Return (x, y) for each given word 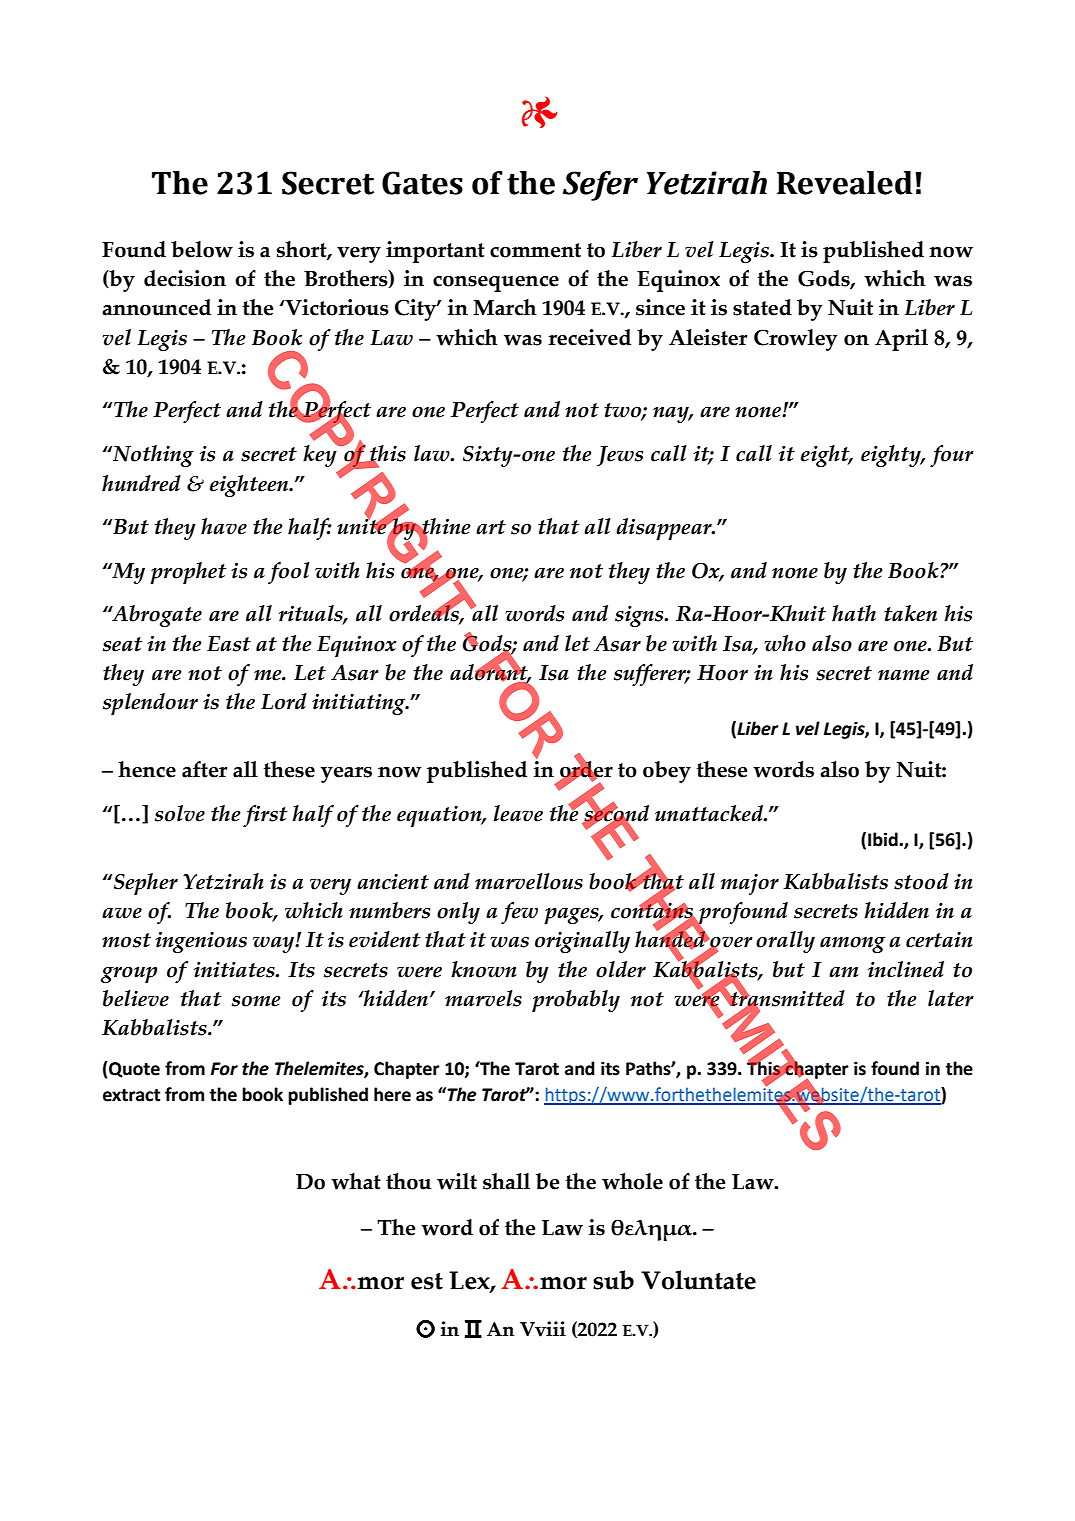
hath (854, 613)
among (852, 945)
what (356, 1181)
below (202, 249)
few (519, 913)
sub (613, 1280)
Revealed (845, 183)
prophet (188, 573)
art (491, 527)
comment (535, 250)
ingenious (201, 942)
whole (632, 1181)
